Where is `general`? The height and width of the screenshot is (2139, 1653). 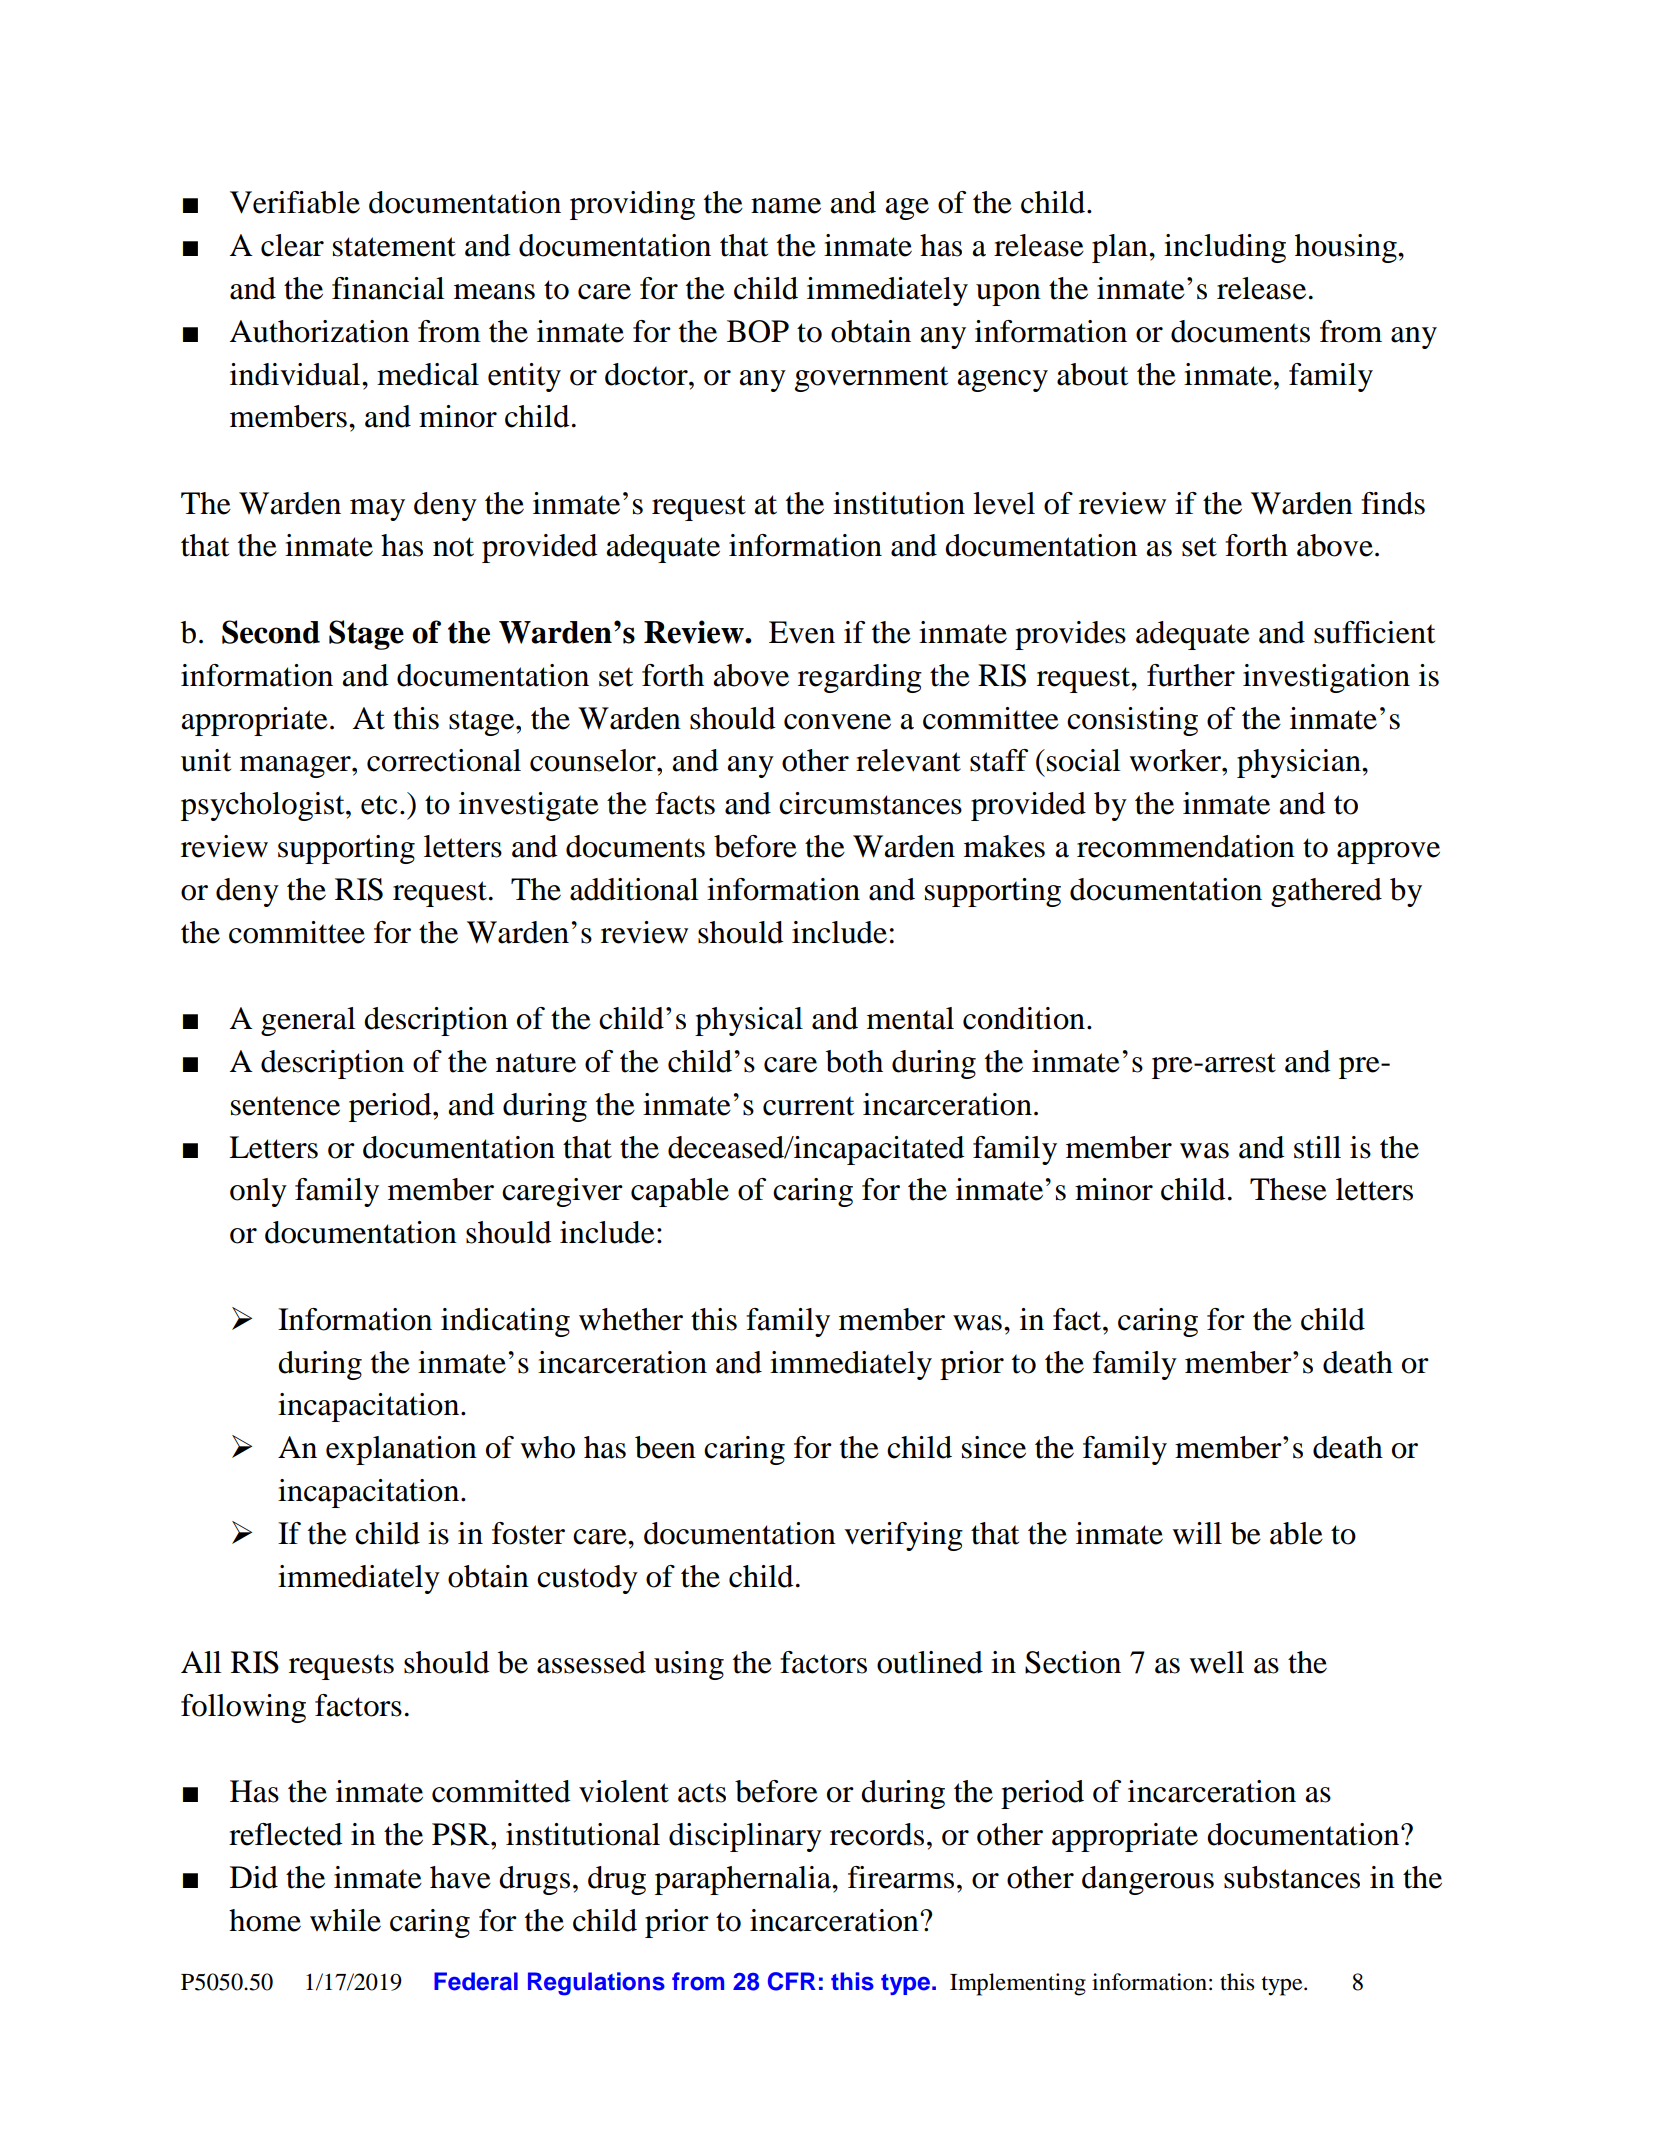
general is located at coordinates (308, 1021).
